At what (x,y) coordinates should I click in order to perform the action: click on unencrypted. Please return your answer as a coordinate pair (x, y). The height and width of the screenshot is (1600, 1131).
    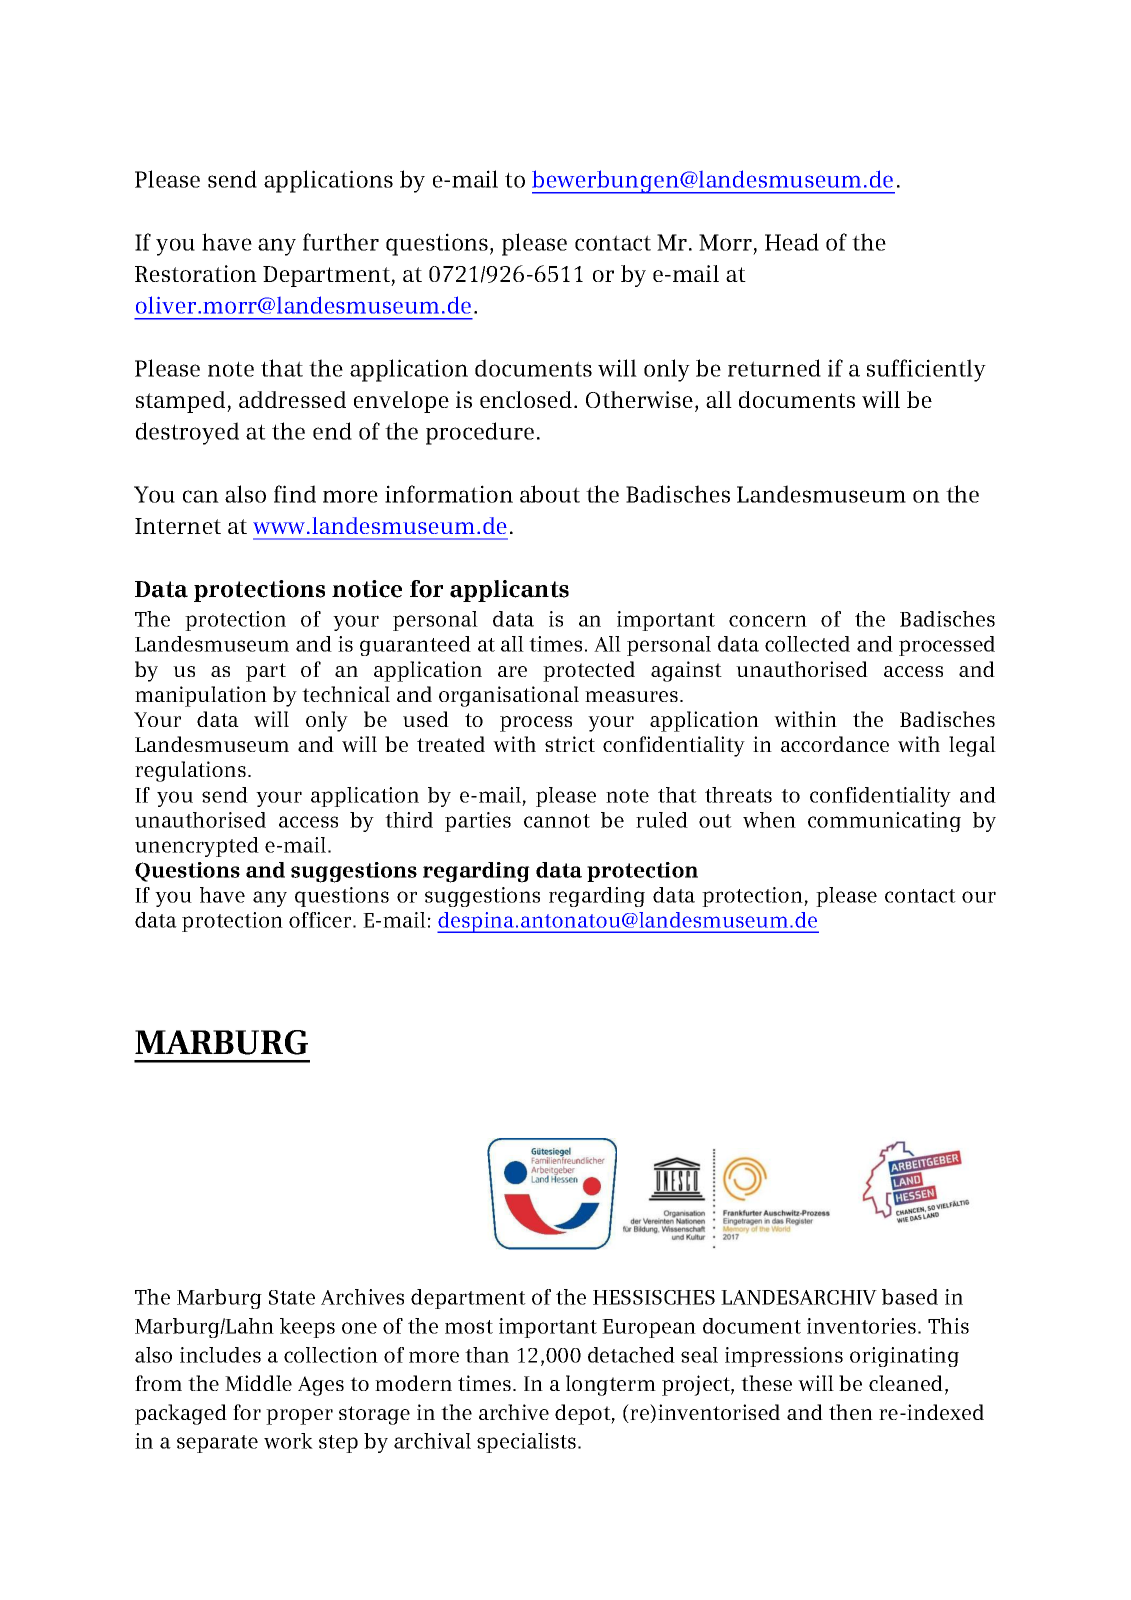
    Looking at the image, I should click on (197, 847).
